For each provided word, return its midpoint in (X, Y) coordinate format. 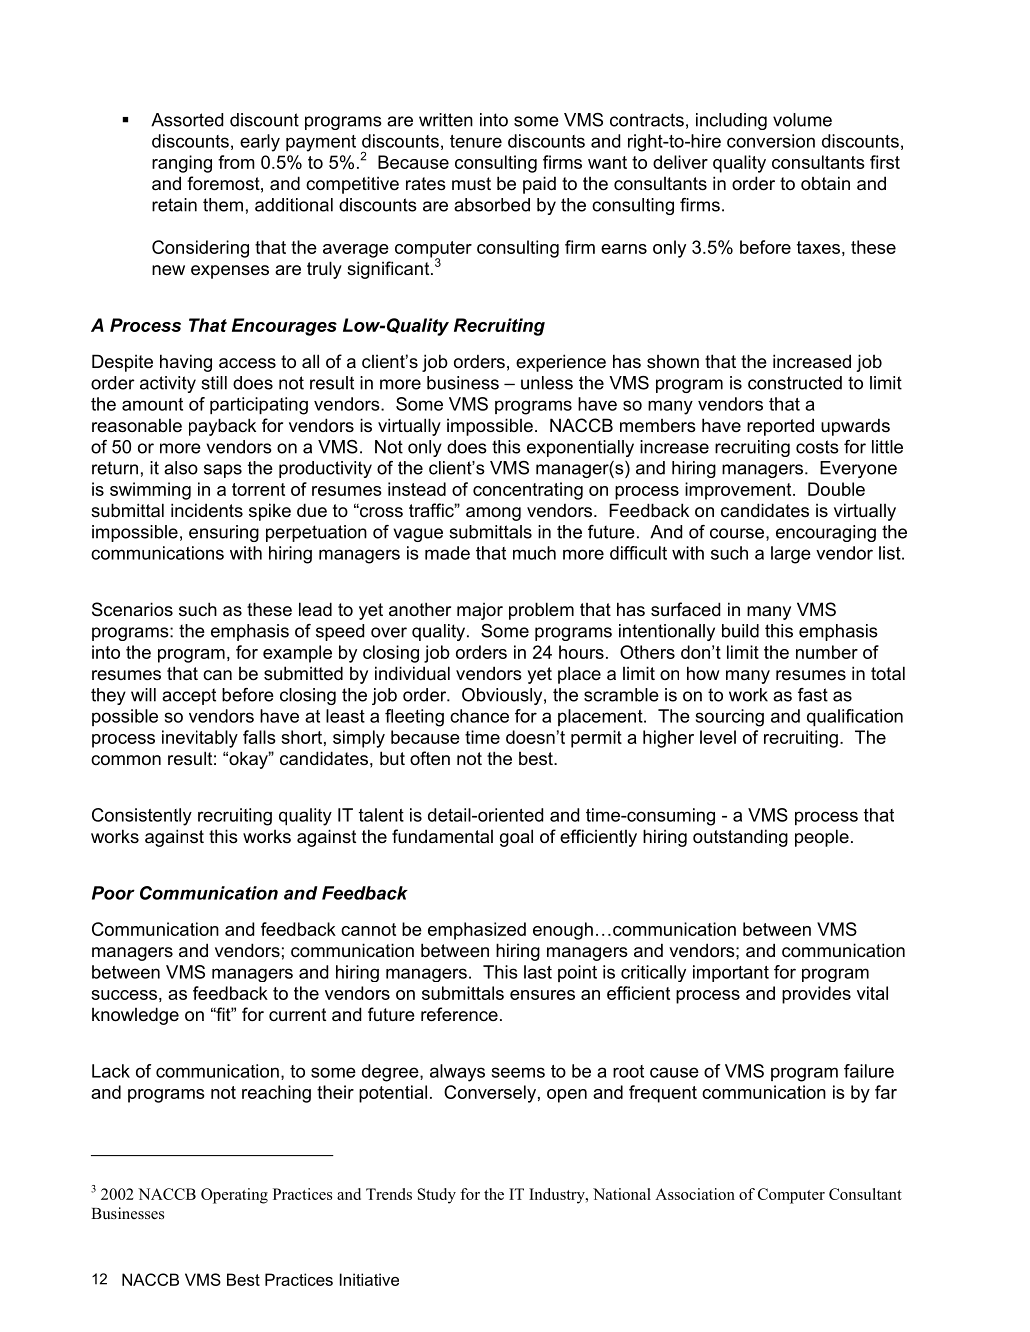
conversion (771, 141)
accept (189, 696)
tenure (476, 141)
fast (813, 695)
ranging (182, 164)
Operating (234, 1196)
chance (479, 716)
